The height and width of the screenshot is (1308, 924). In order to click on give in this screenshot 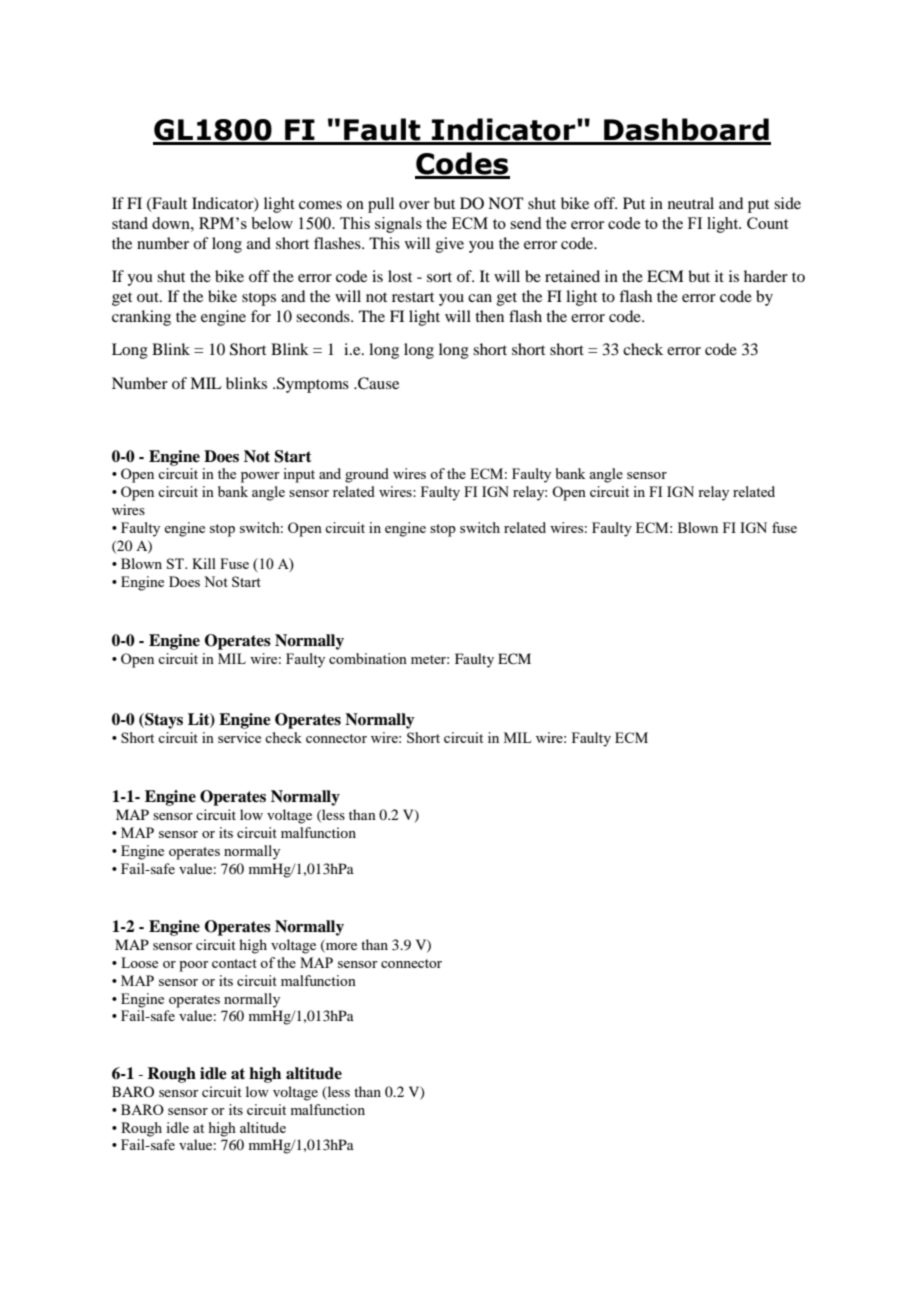, I will do `click(450, 245)`.
